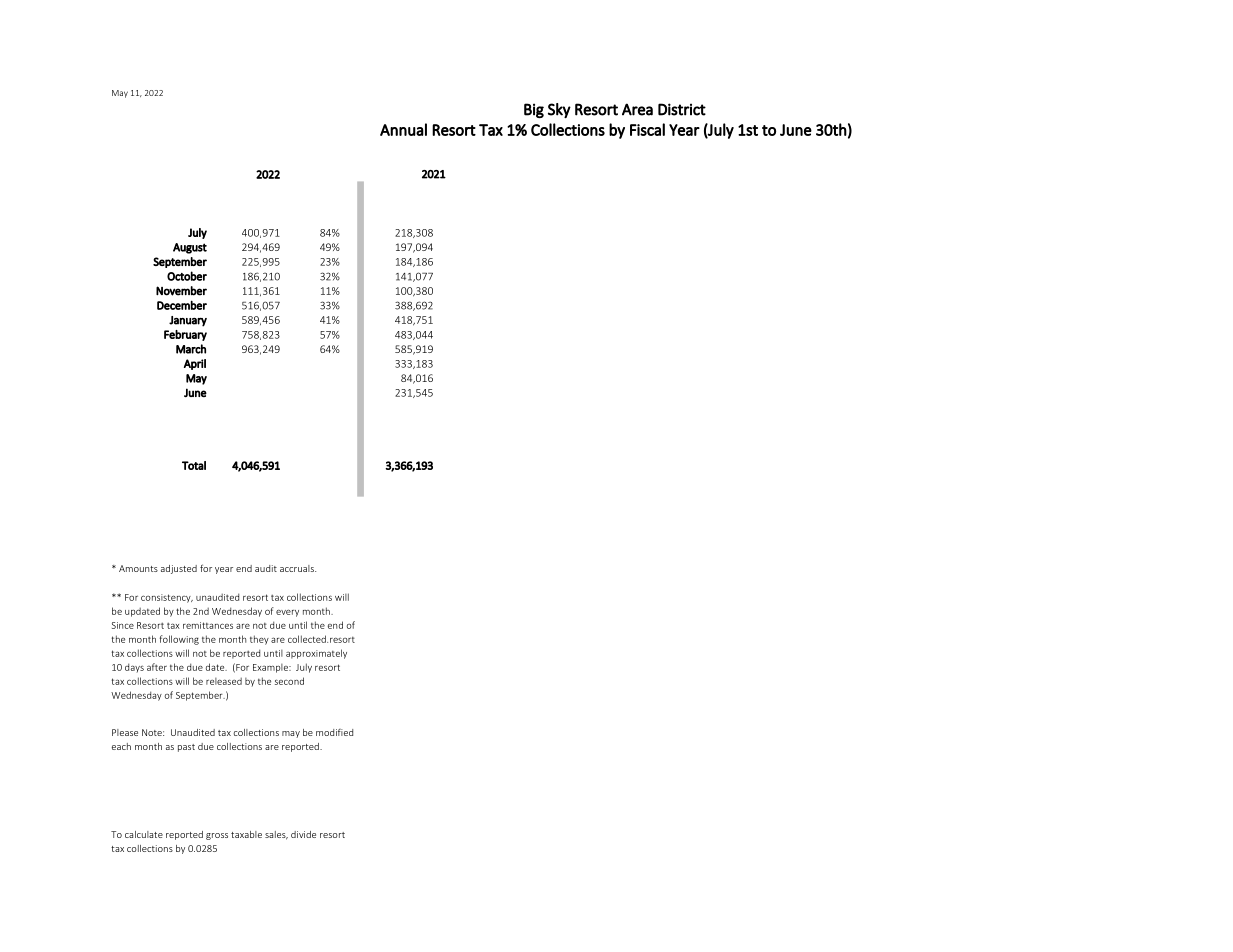 The height and width of the screenshot is (952, 1233). Describe the element at coordinates (298, 568) in the screenshot. I see `accruals` at that location.
